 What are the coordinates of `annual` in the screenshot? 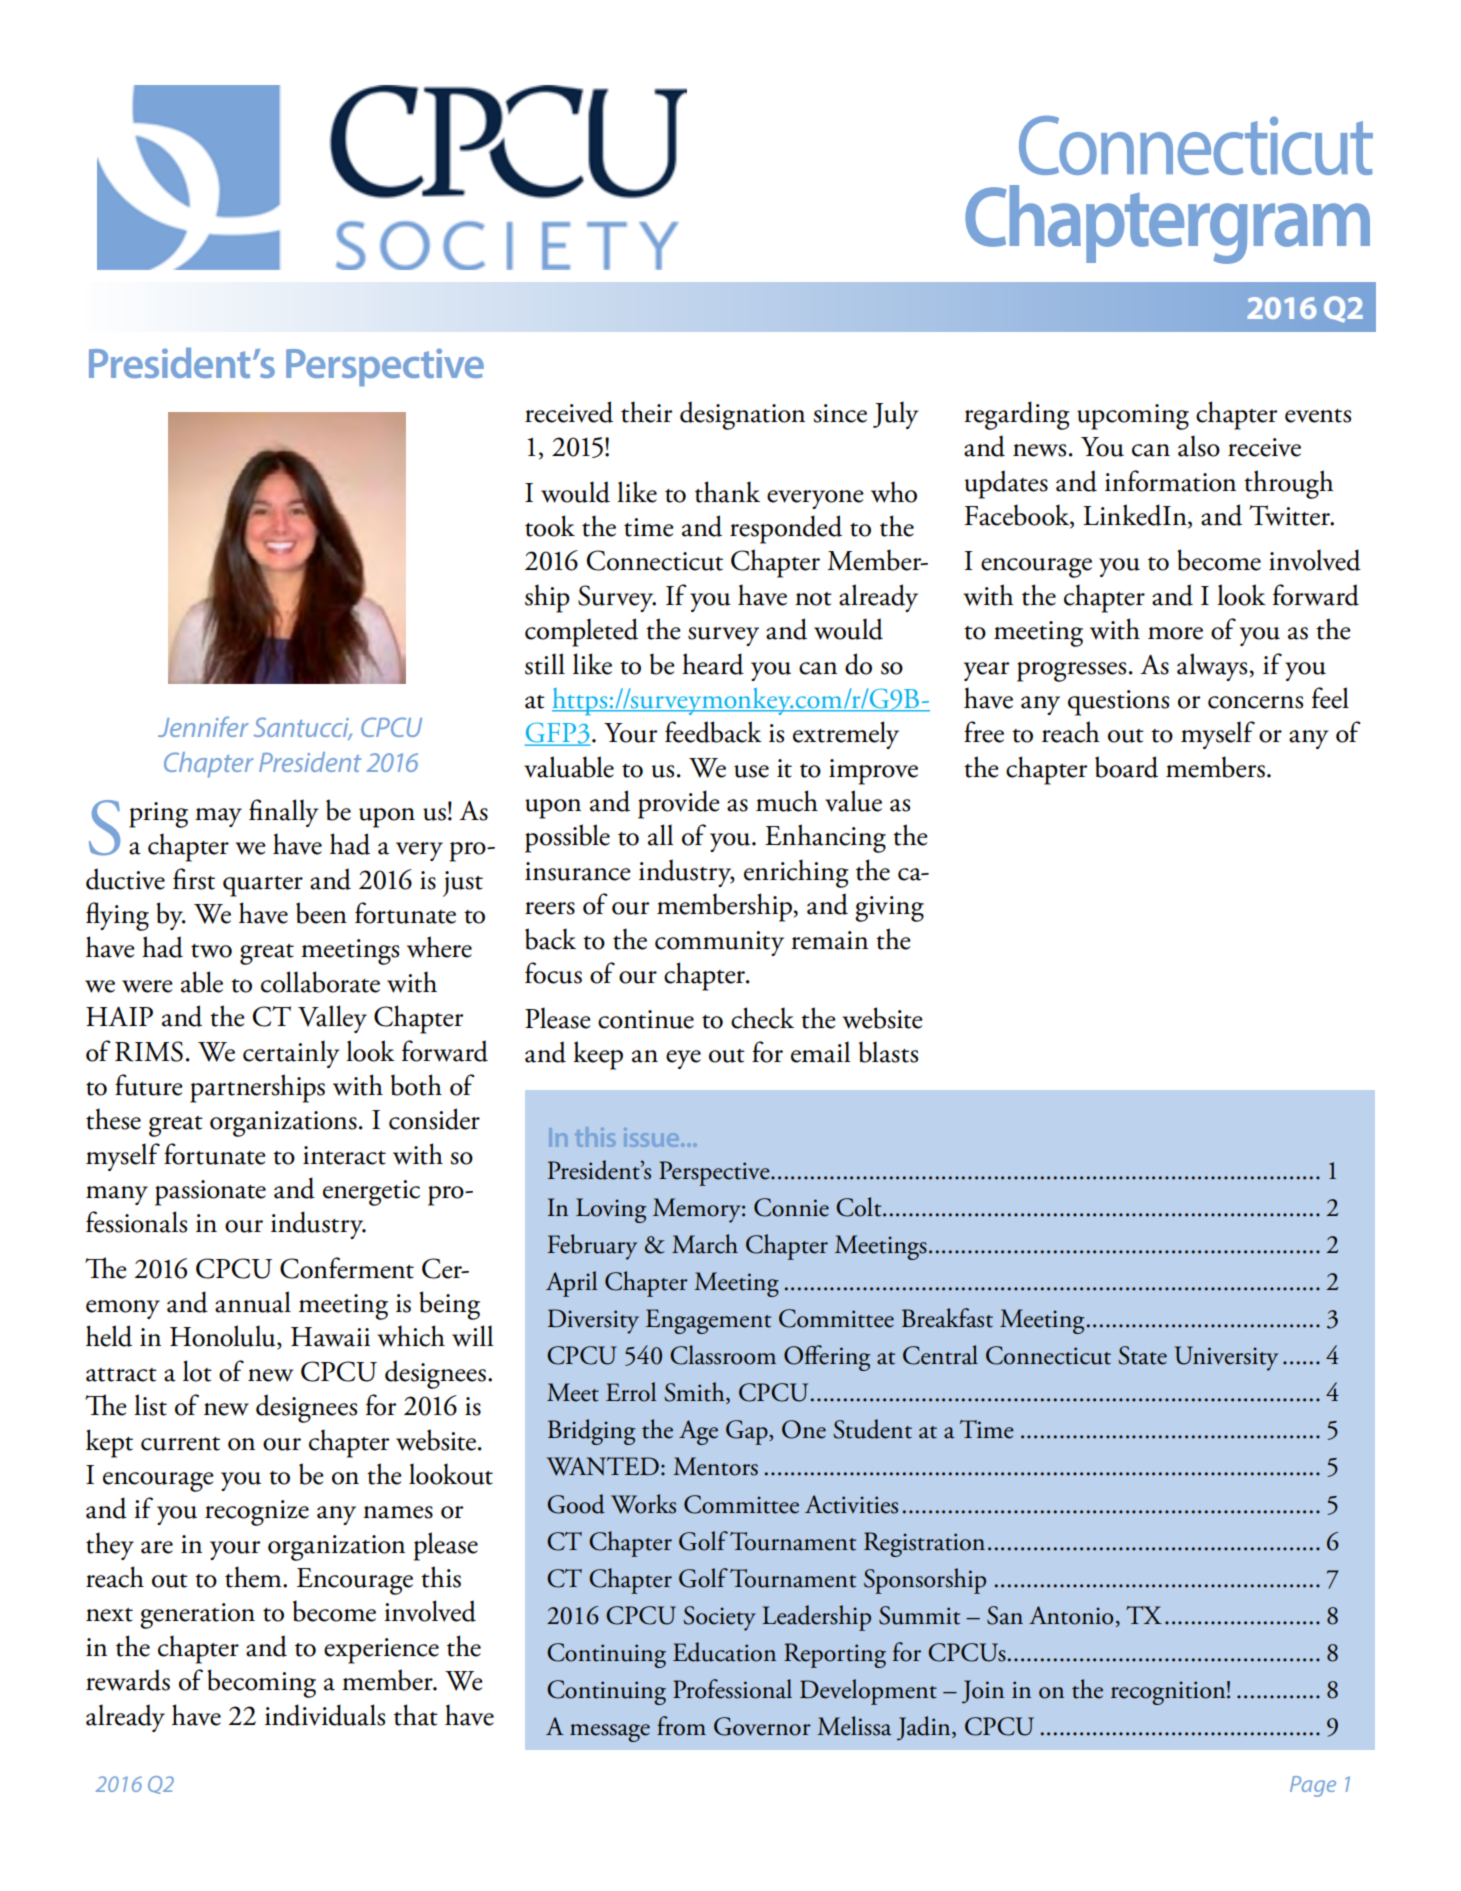 It's located at (253, 1302).
